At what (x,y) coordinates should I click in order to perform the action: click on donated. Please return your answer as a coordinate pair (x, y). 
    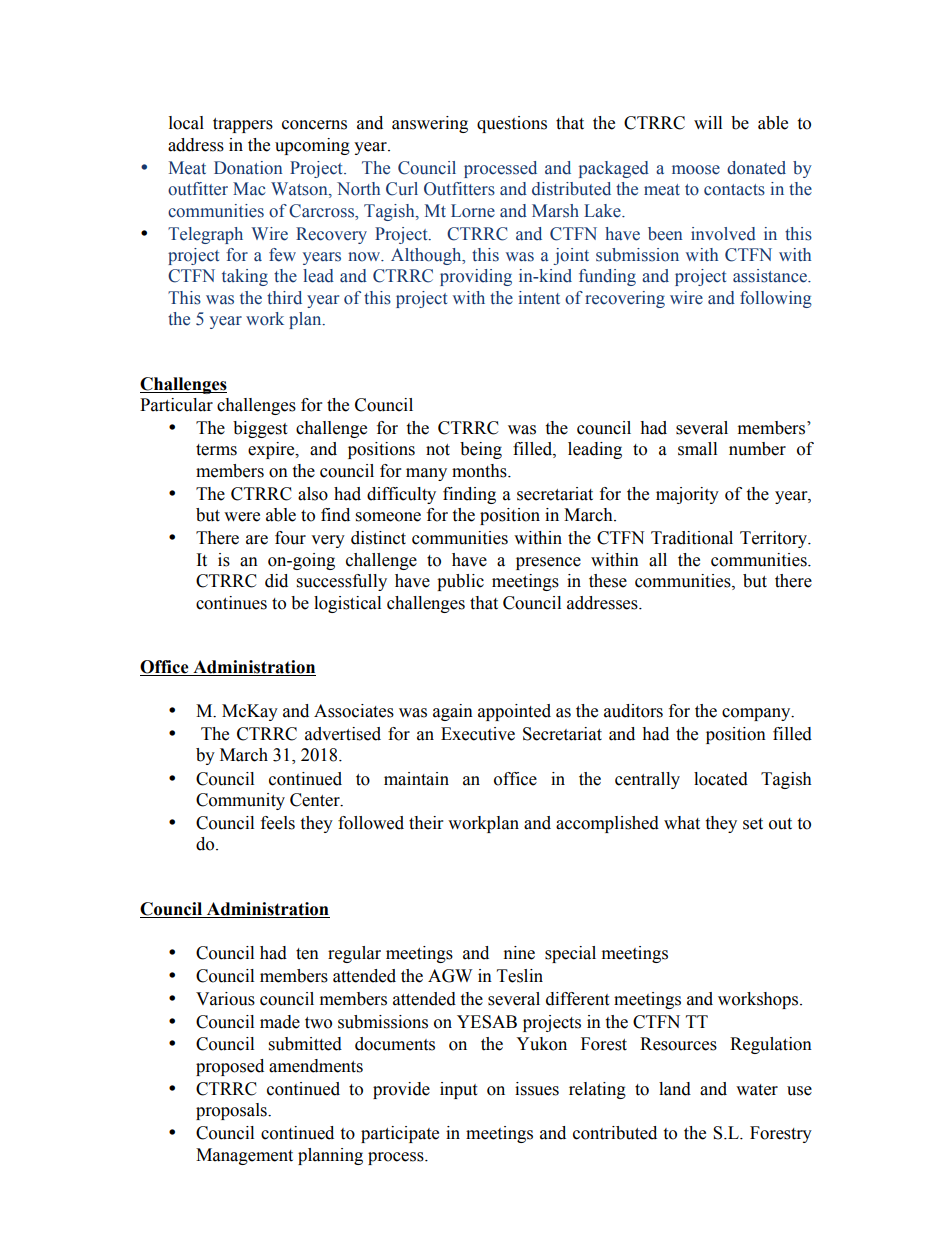
    Looking at the image, I should click on (756, 168).
